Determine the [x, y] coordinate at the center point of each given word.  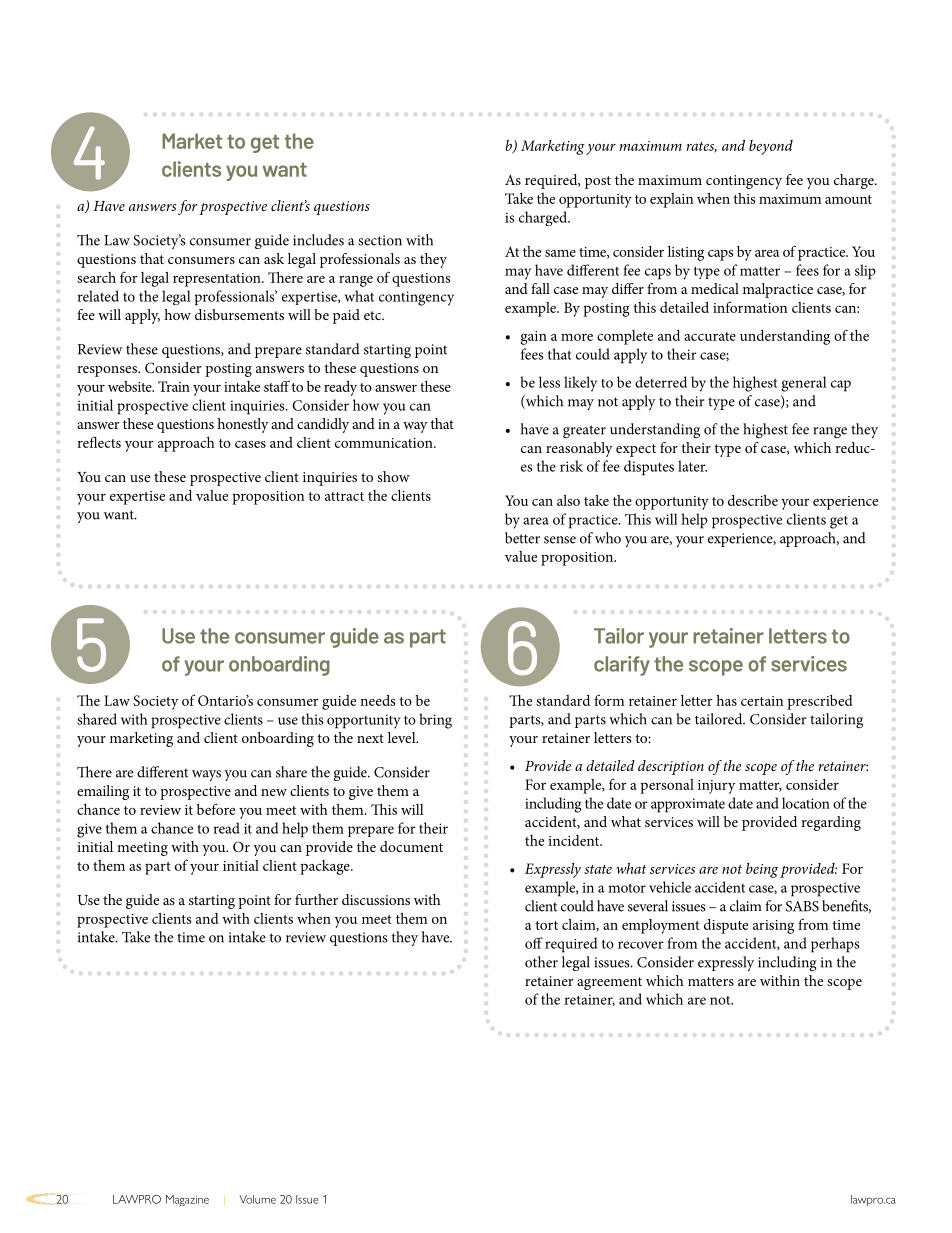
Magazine [187, 1200]
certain [762, 701]
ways [206, 775]
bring [435, 721]
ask [274, 258]
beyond [771, 147]
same [560, 253]
